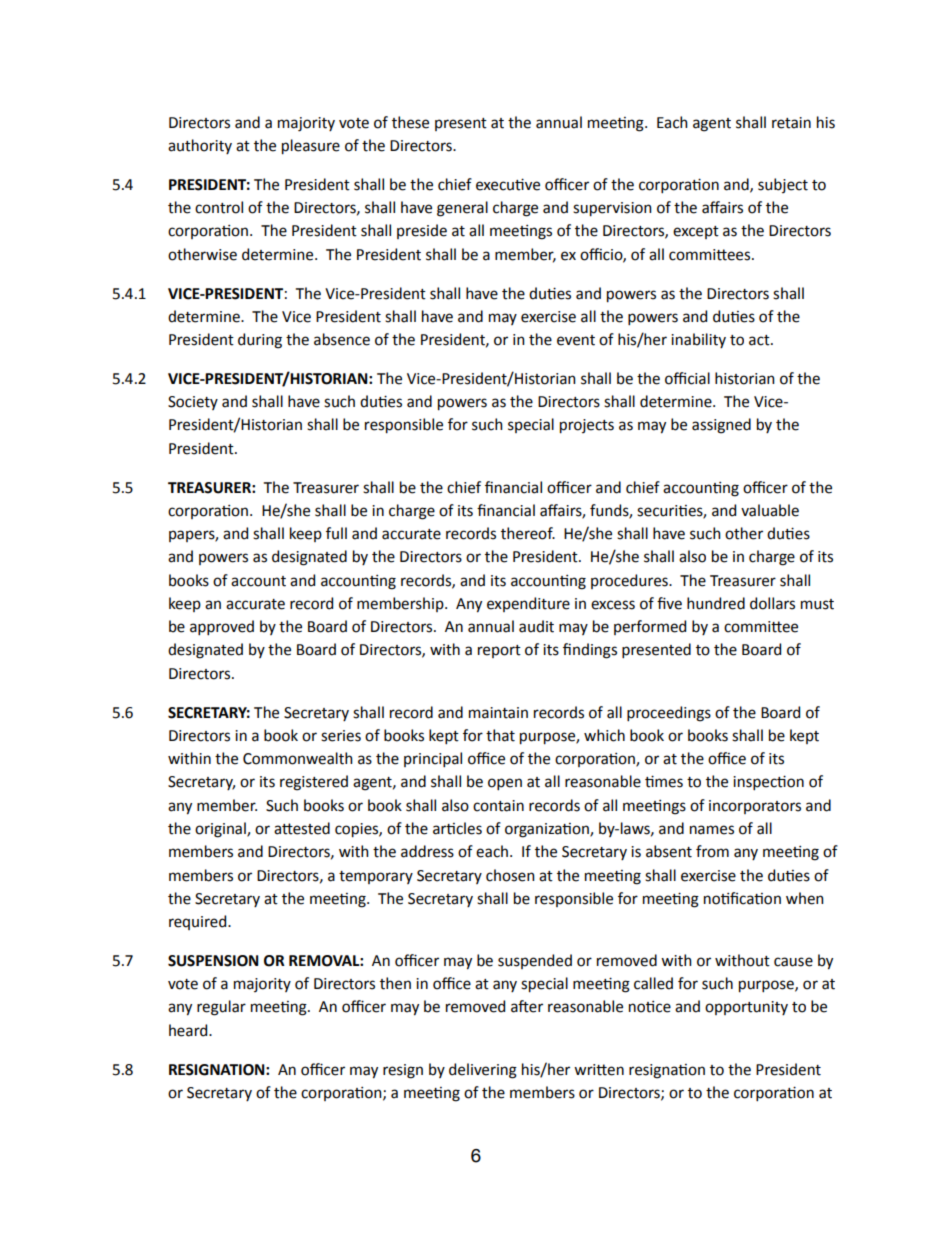 The width and height of the page is (952, 1233). I want to click on pleasure, so click(311, 147).
